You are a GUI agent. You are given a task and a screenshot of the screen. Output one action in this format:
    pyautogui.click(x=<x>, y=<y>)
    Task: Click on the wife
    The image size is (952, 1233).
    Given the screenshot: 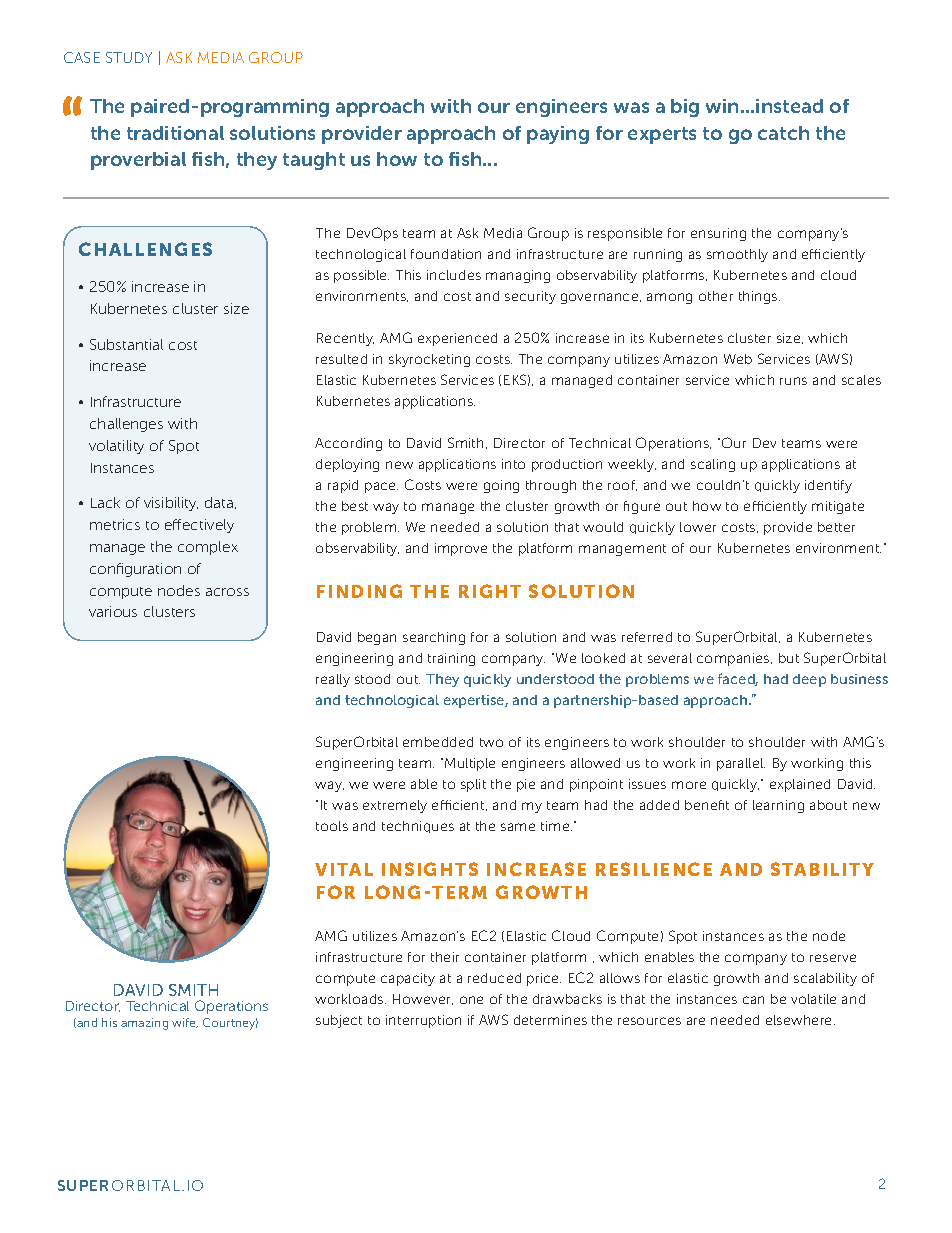 What is the action you would take?
    pyautogui.click(x=185, y=1023)
